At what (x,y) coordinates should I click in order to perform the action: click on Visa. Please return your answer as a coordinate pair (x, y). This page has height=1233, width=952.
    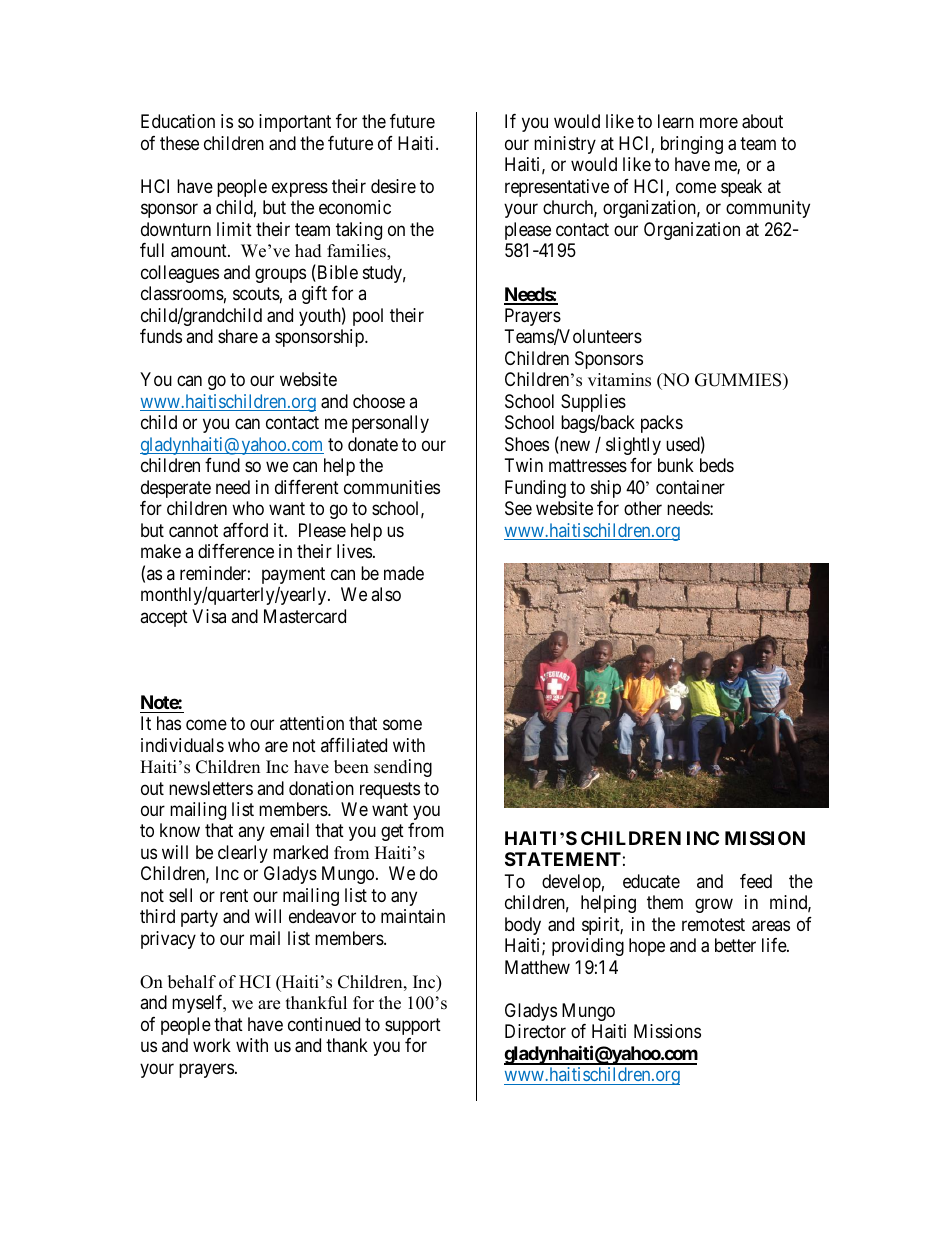
    Looking at the image, I should click on (209, 616).
